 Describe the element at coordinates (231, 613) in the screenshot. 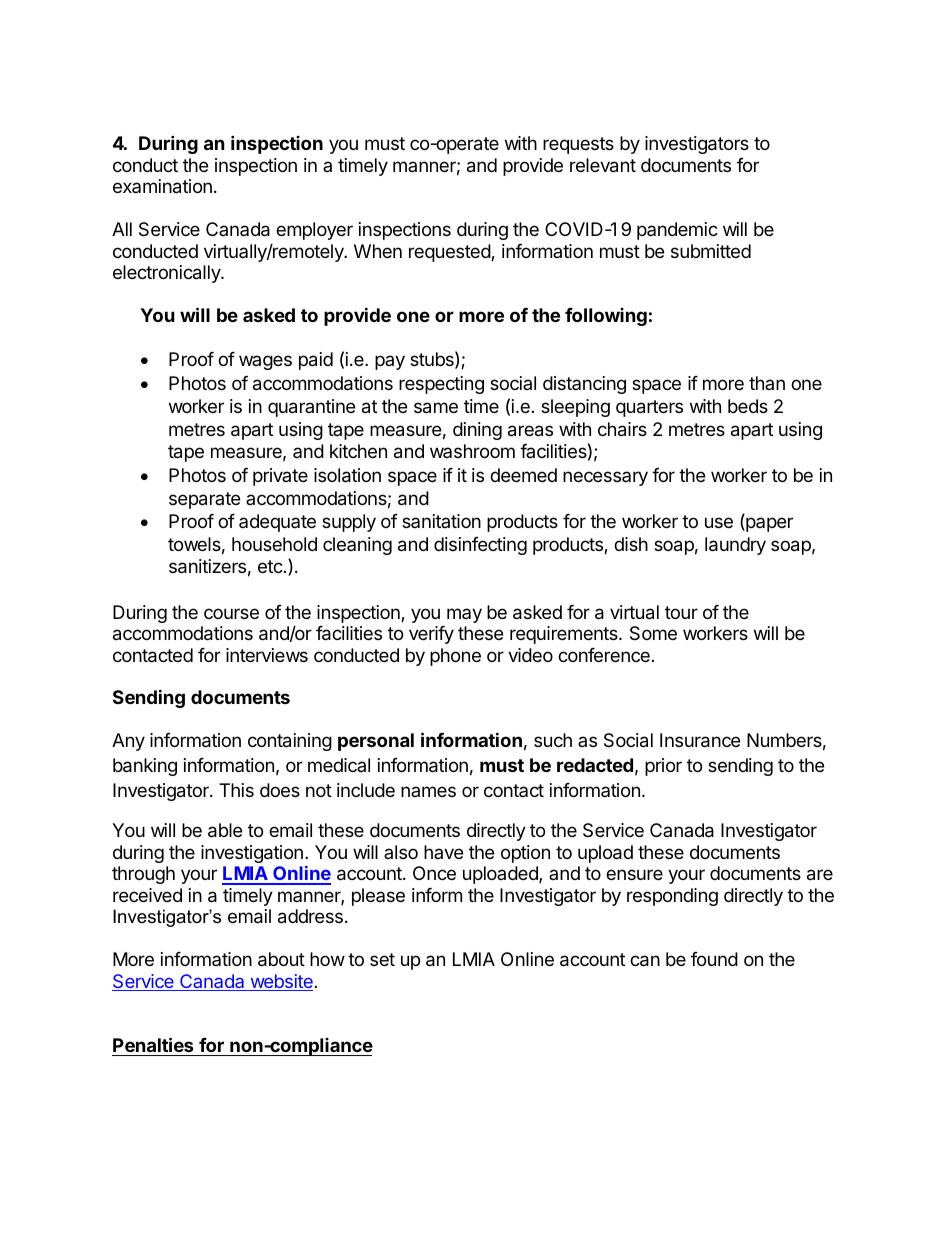

I see `course` at that location.
